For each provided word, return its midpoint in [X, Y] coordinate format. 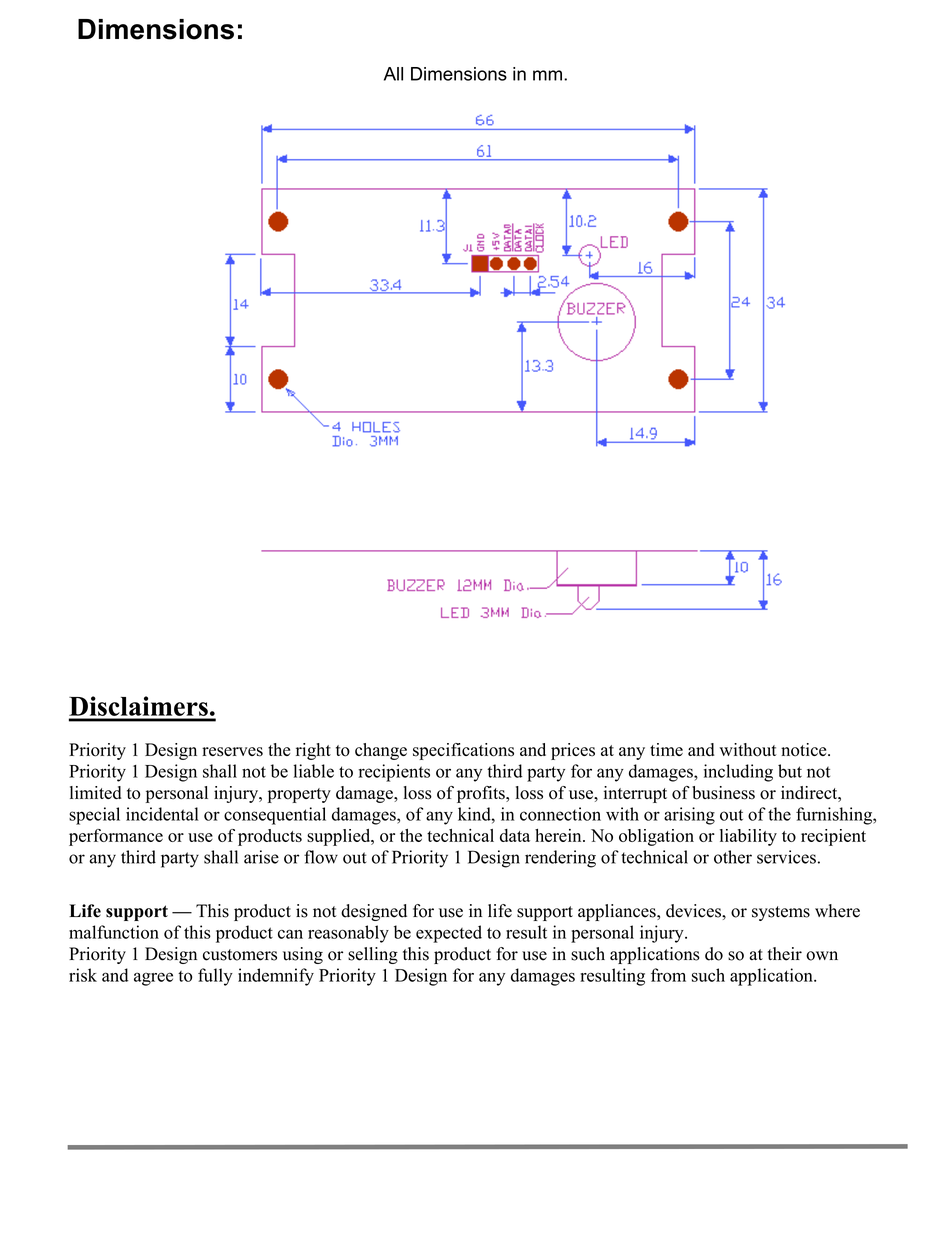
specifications [463, 751]
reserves [232, 752]
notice [805, 750]
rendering [560, 859]
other [733, 857]
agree [153, 979]
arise [261, 857]
